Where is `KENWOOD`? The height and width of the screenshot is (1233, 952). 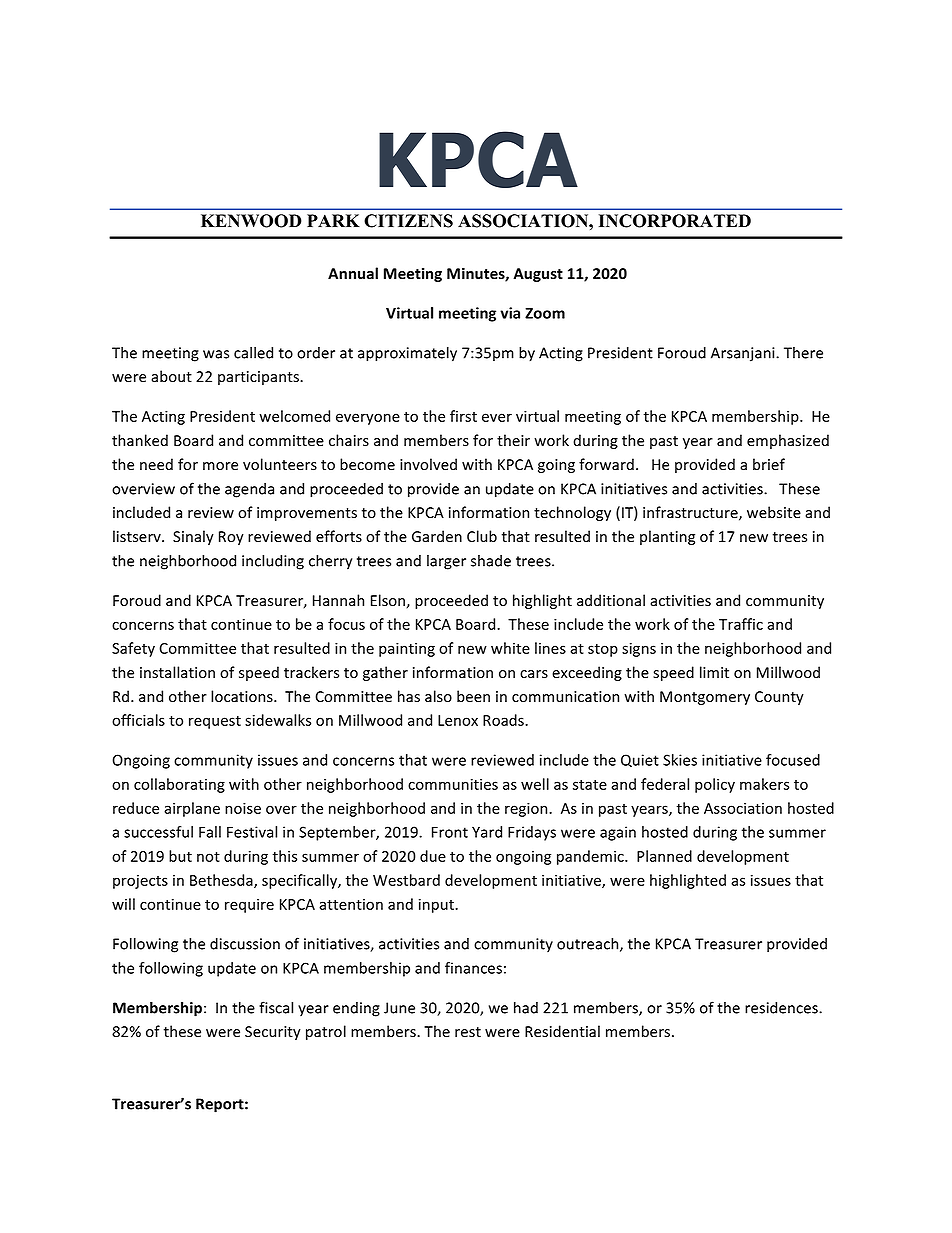 KENWOOD is located at coordinates (251, 221).
